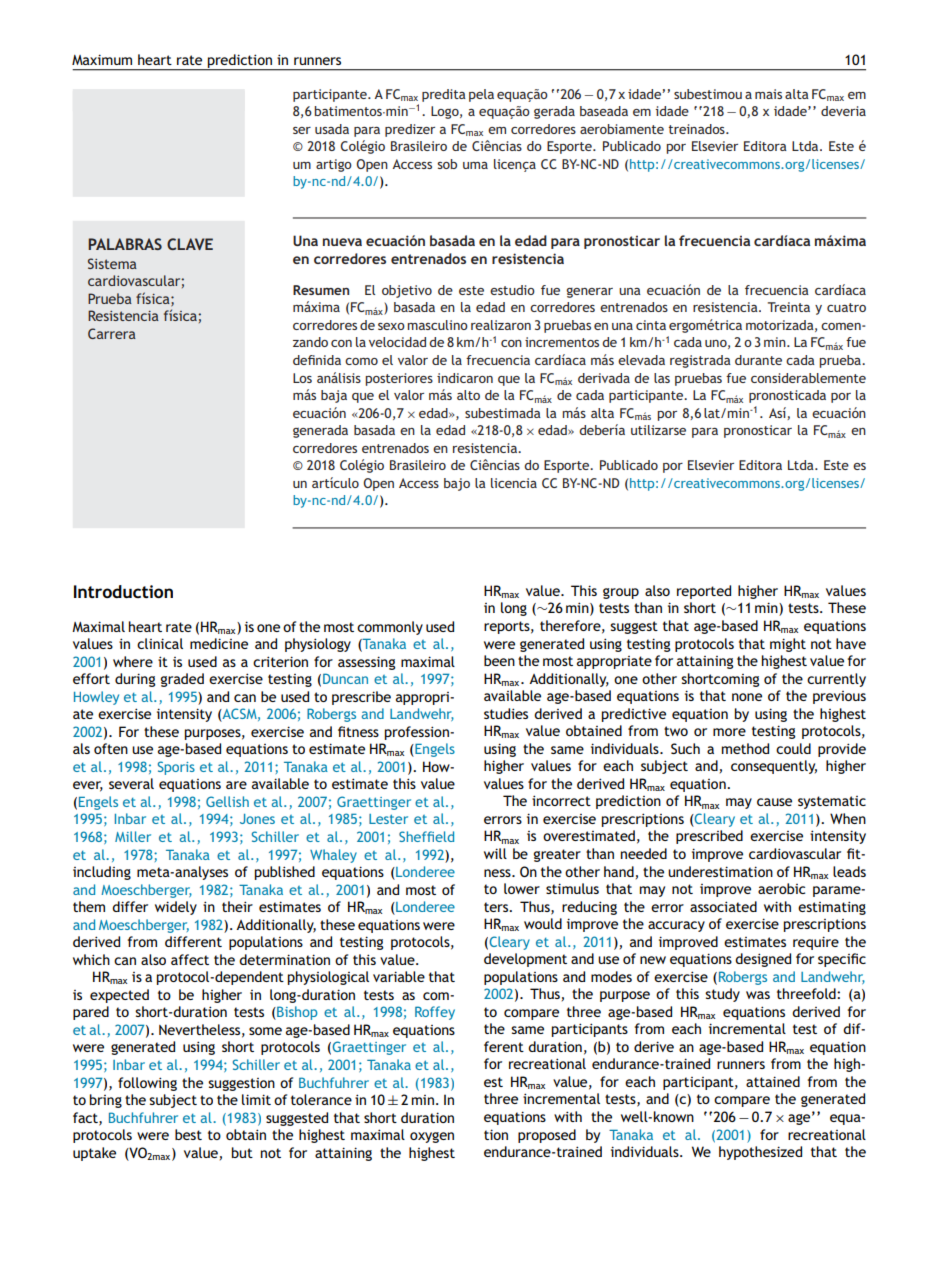 This screenshot has width=952, height=1270. Describe the element at coordinates (768, 94) in the screenshot. I see `mais` at that location.
